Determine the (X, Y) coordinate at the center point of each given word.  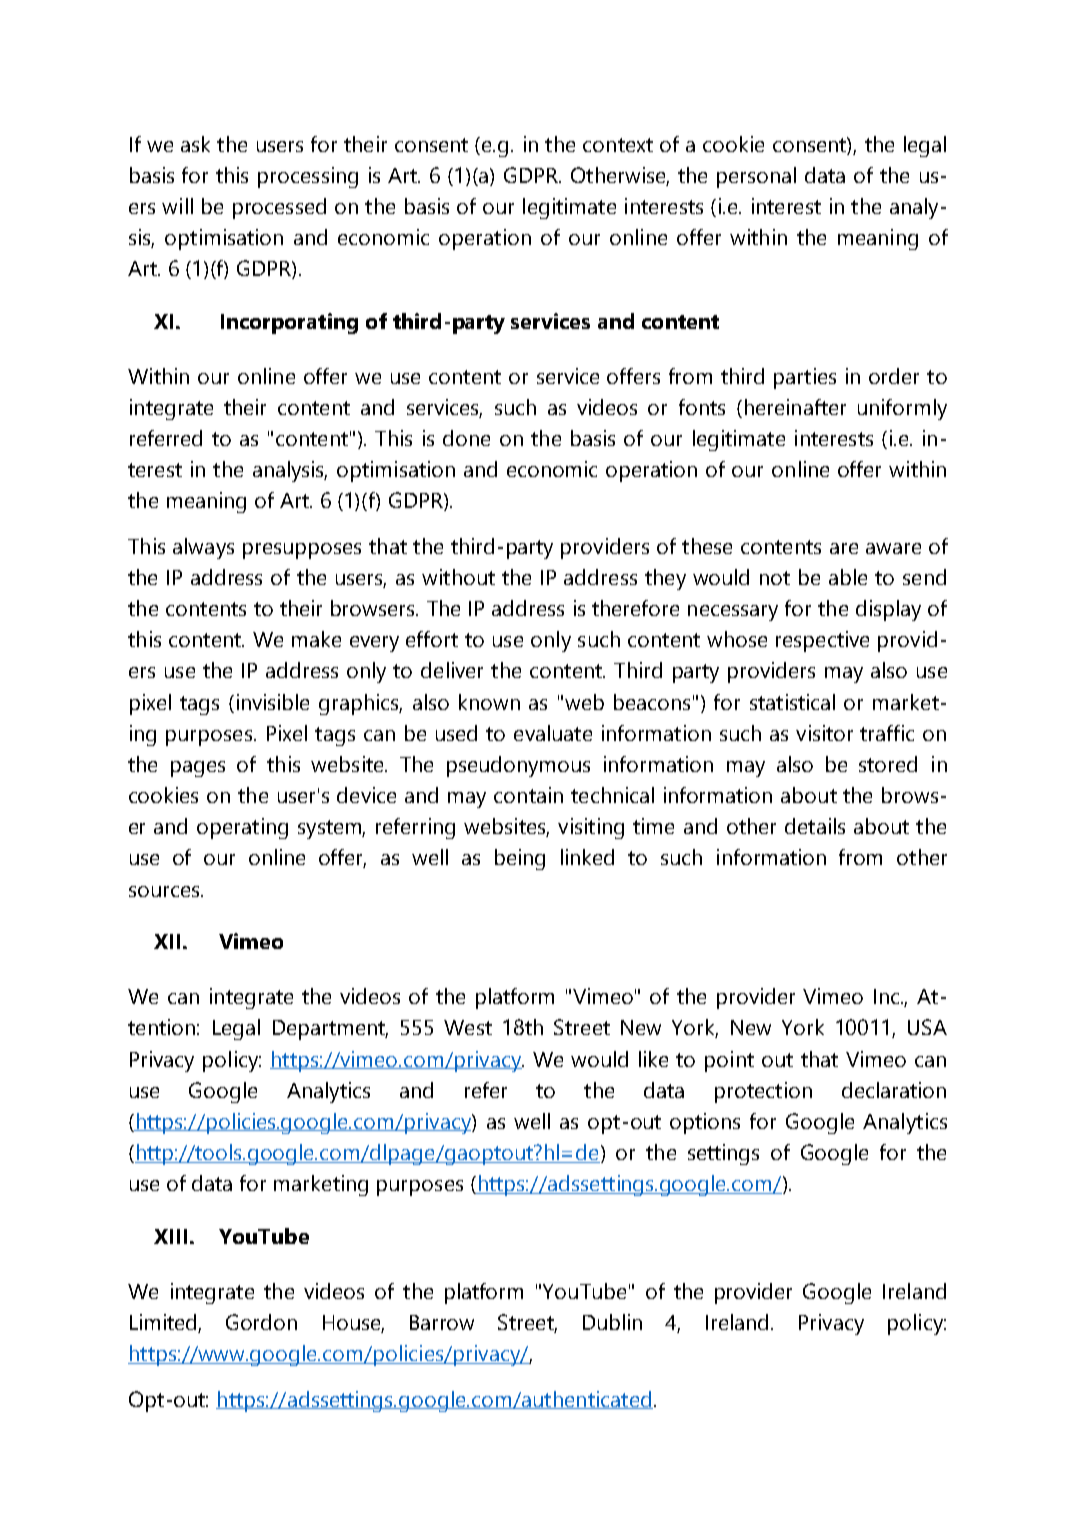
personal (756, 177)
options (705, 1123)
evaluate (553, 733)
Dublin (612, 1322)
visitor (824, 733)
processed (279, 208)
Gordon (261, 1322)
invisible (273, 702)
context (618, 145)
